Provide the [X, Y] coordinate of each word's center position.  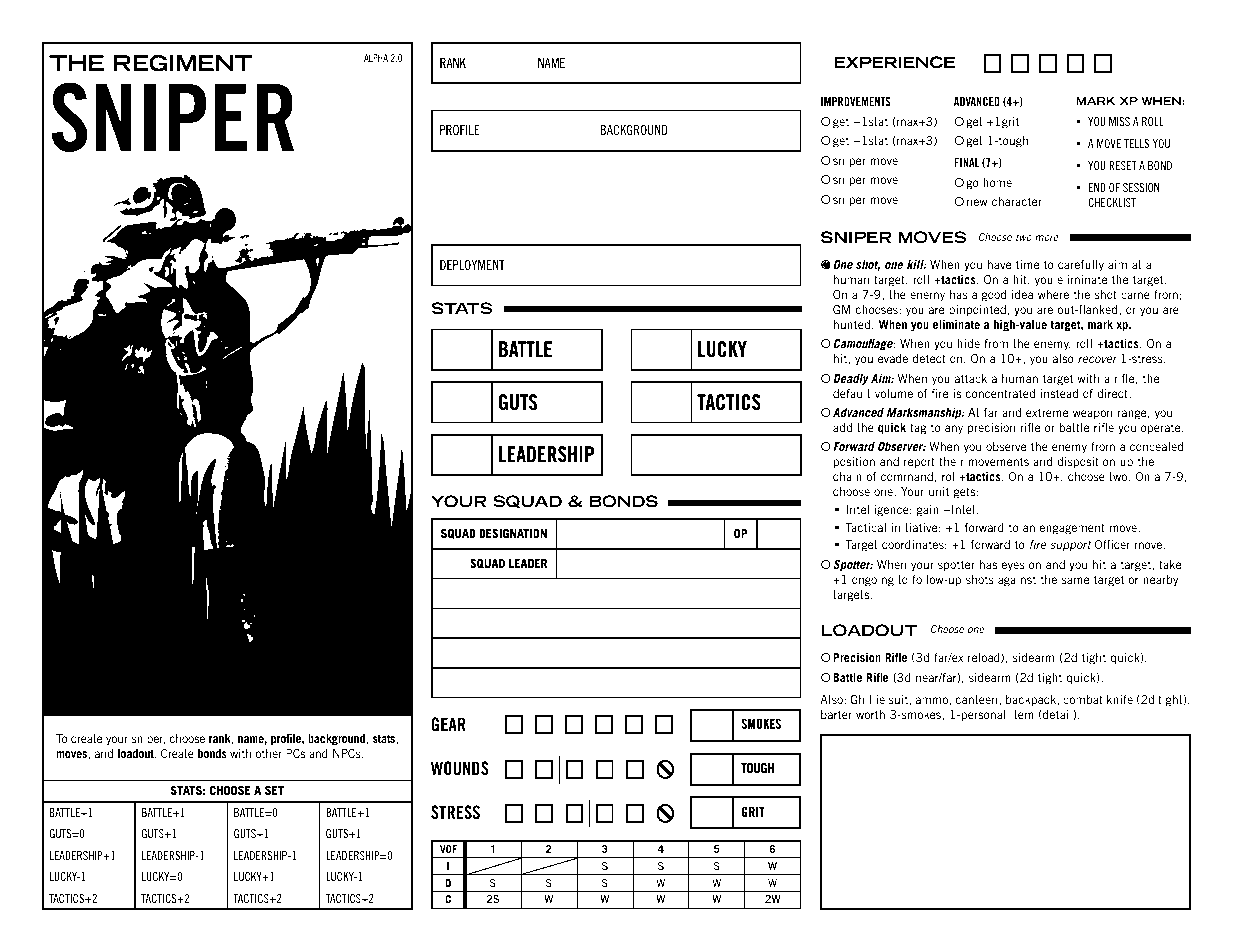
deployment [472, 265]
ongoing [873, 581]
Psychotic [456, 215]
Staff [586, 94]
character [1017, 201]
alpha [376, 58]
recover [1097, 359]
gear [449, 724]
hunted [852, 324]
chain [847, 476]
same [1075, 580]
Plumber [672, 214]
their [951, 461]
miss [1119, 121]
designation [513, 533]
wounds [460, 768]
